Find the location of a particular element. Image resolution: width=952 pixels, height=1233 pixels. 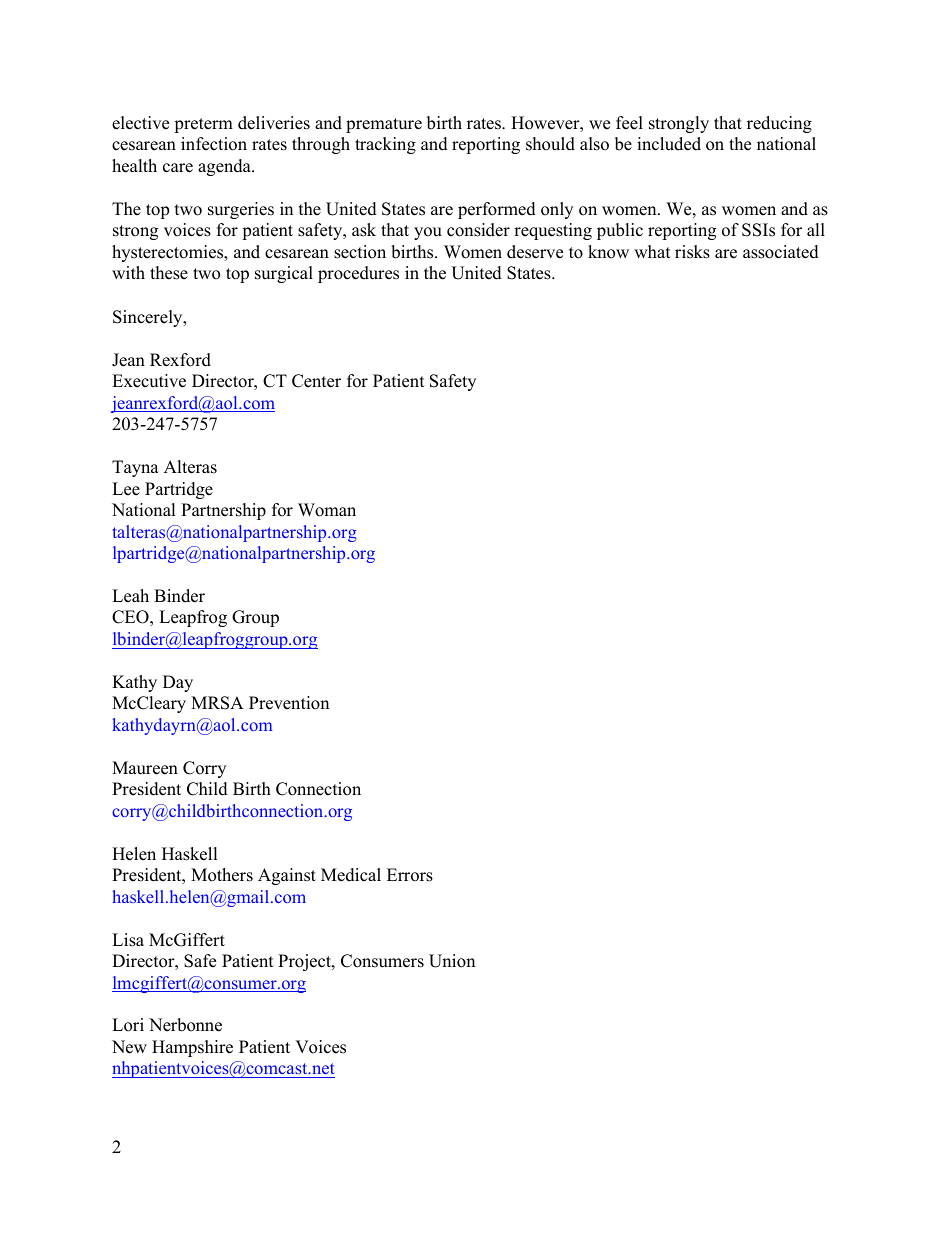

Hampshire is located at coordinates (192, 1048).
